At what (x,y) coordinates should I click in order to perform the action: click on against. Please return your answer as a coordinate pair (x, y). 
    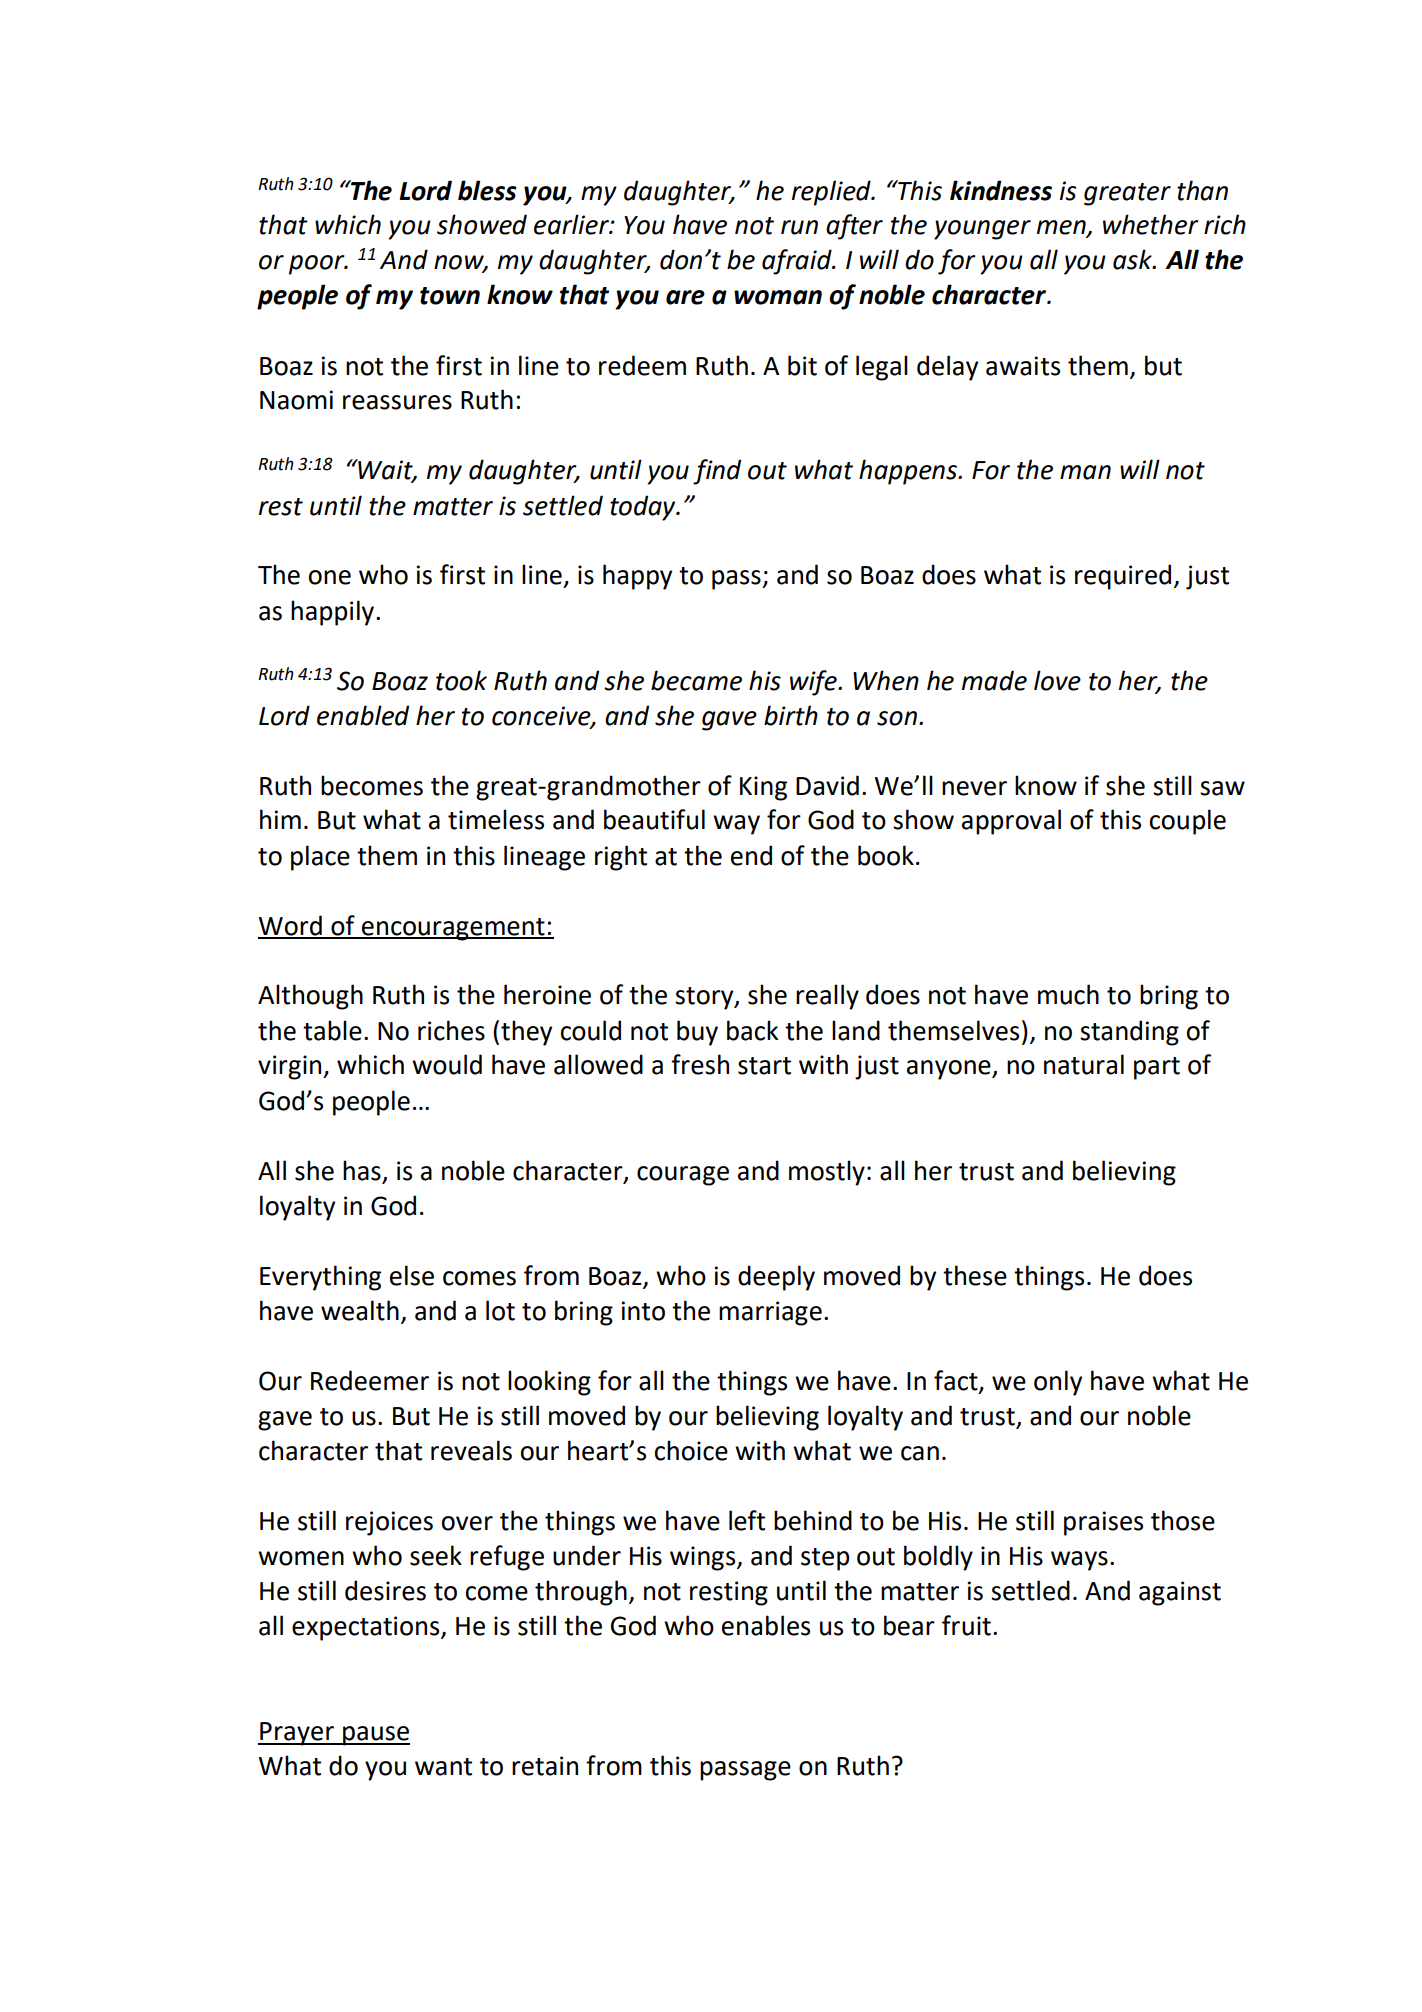
    Looking at the image, I should click on (1180, 1593).
